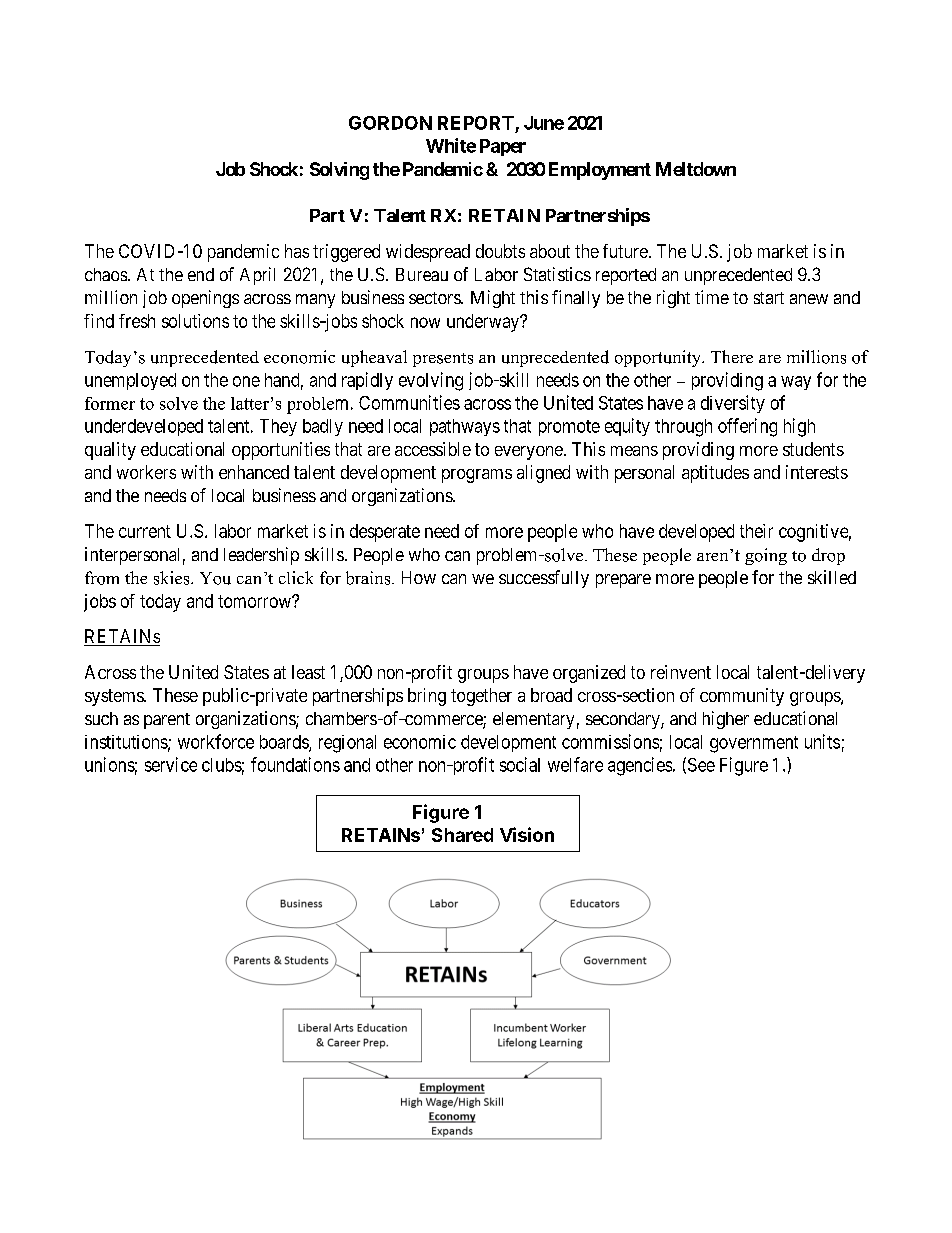 The height and width of the page is (1233, 952). What do you see at coordinates (419, 577) in the page?
I see `How` at bounding box center [419, 577].
